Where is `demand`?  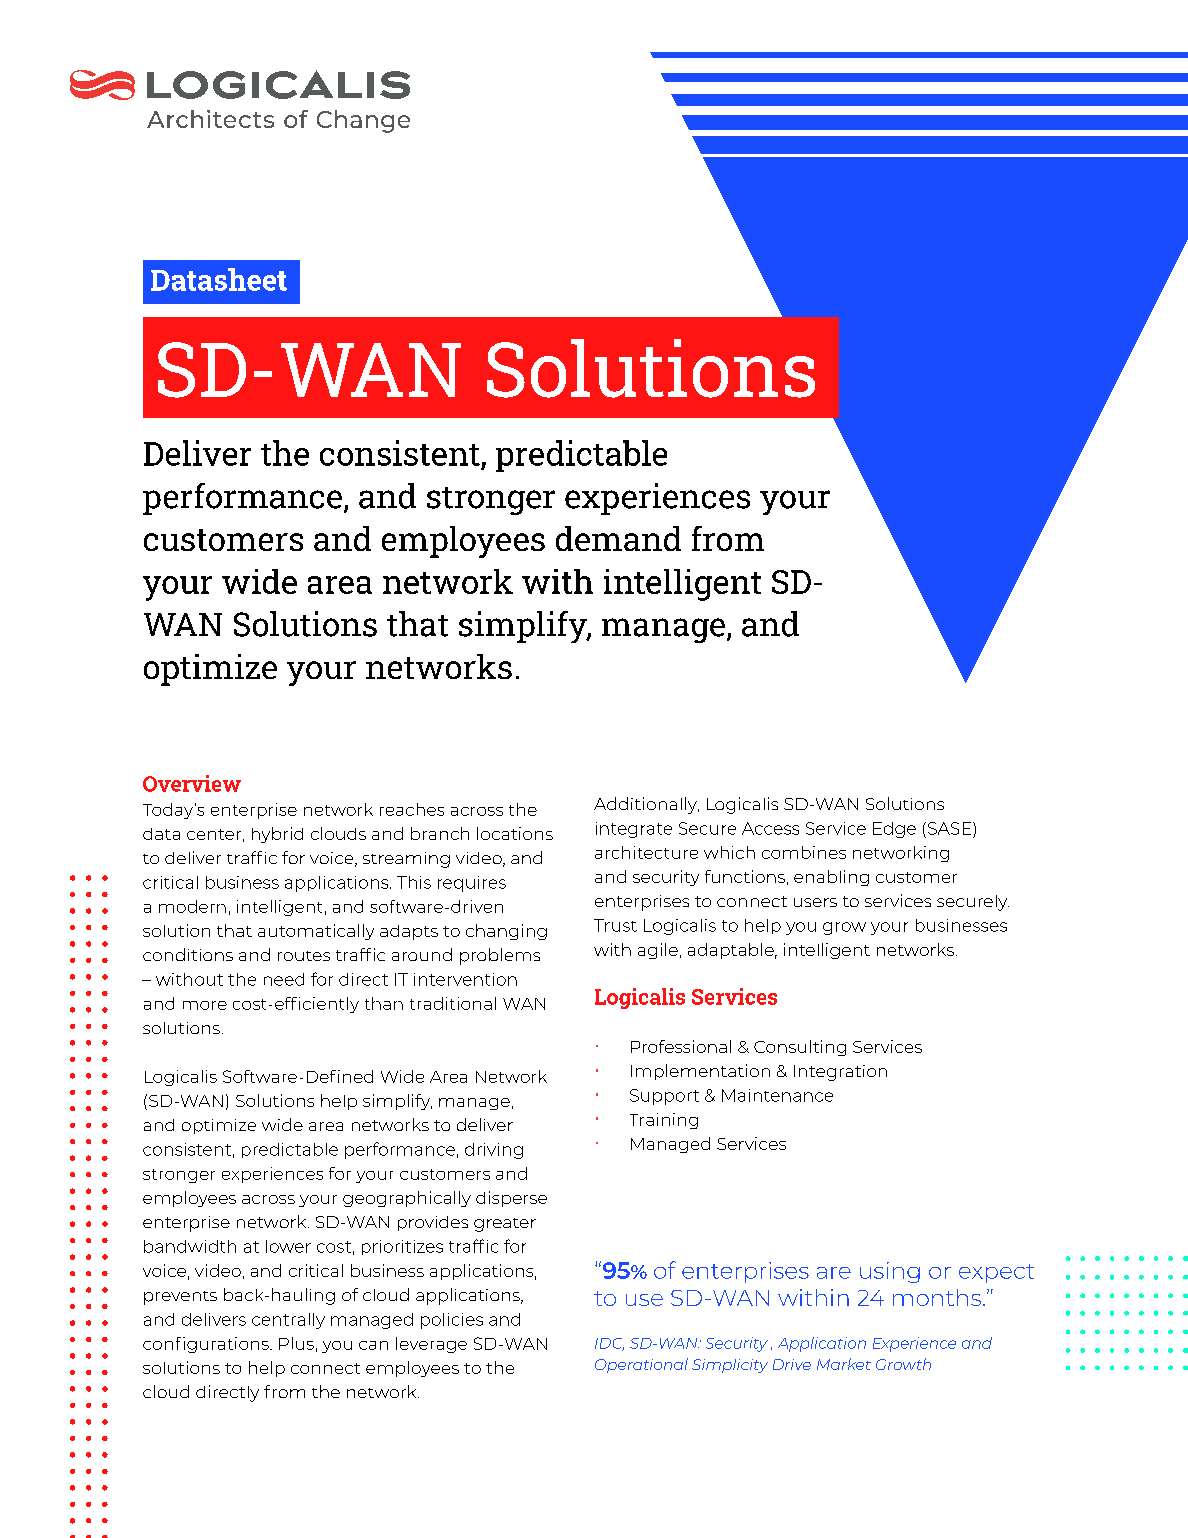
demand is located at coordinates (618, 538).
